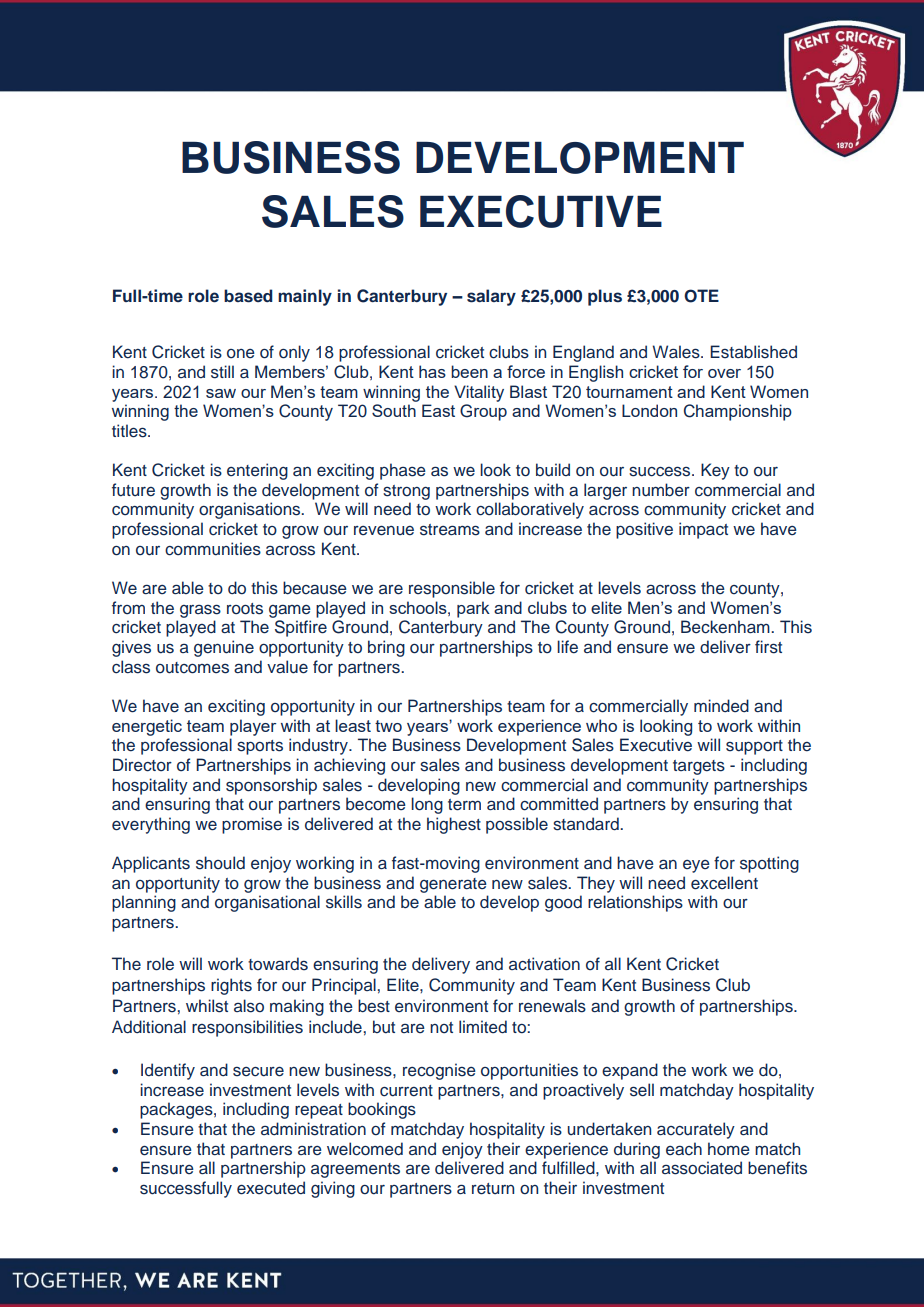 Image resolution: width=924 pixels, height=1308 pixels. Describe the element at coordinates (677, 352) in the screenshot. I see `Wales` at that location.
